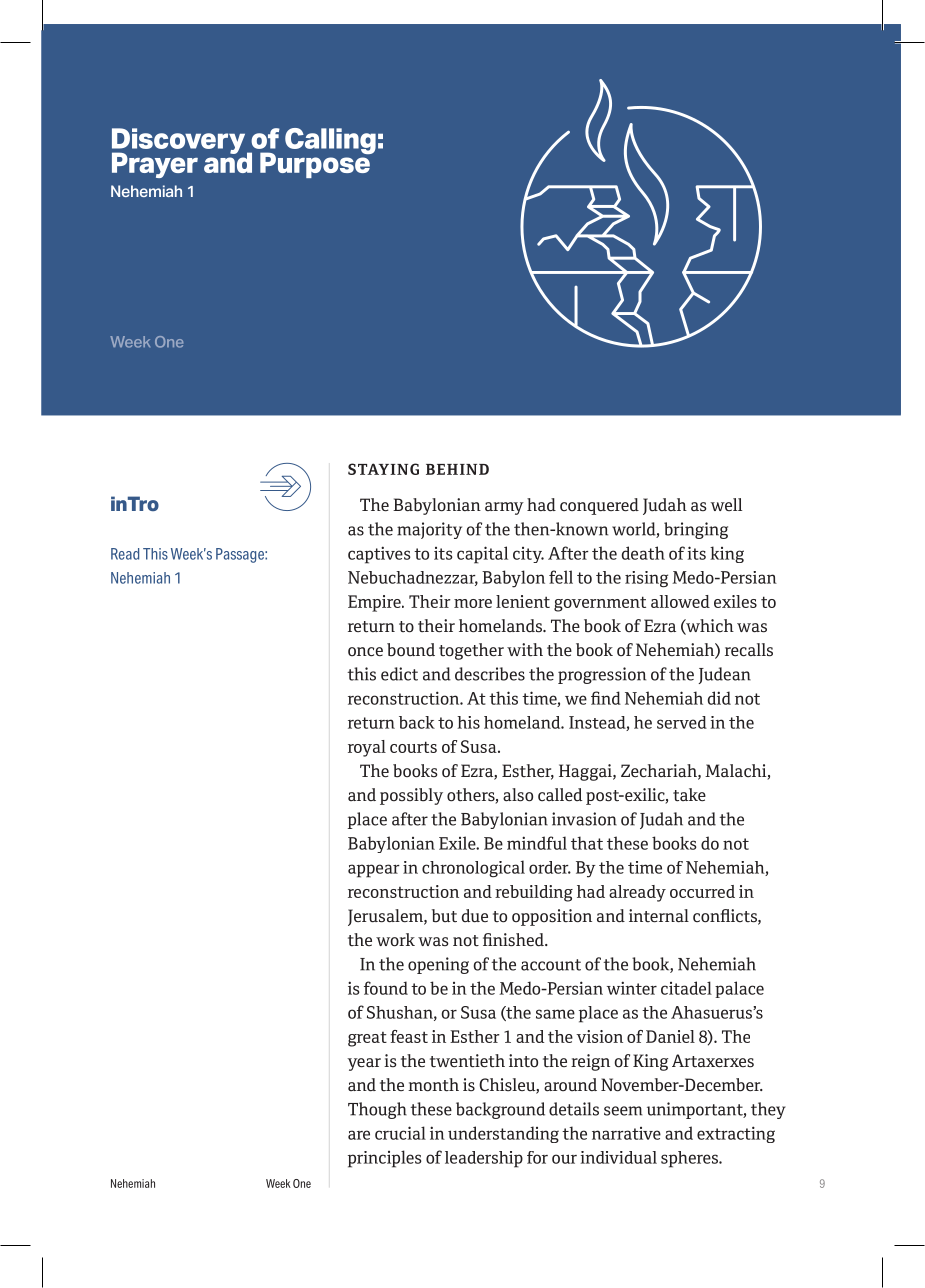 This screenshot has height=1288, width=925. Describe the element at coordinates (316, 164) in the screenshot. I see `Purpose` at that location.
